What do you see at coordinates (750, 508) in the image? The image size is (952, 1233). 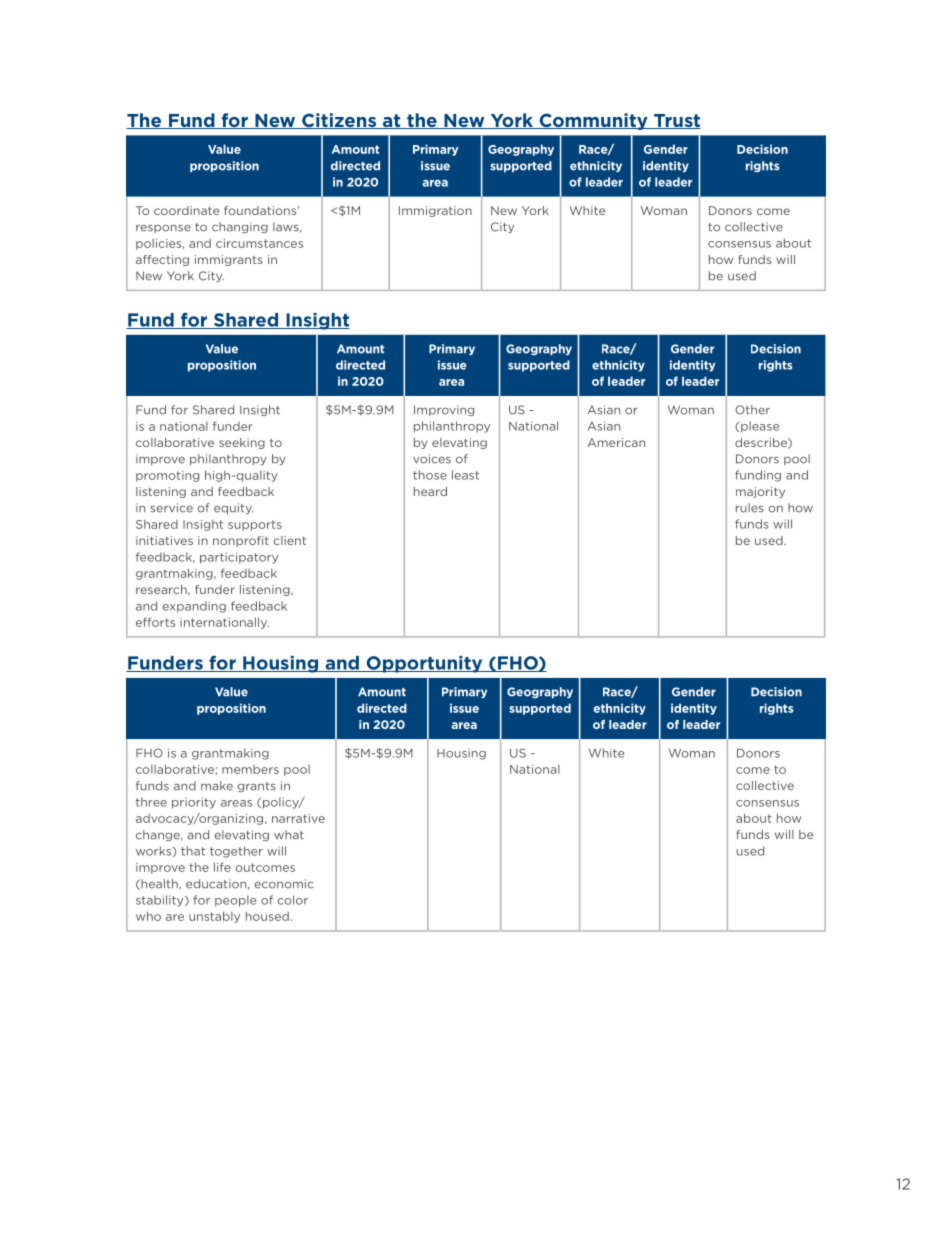 I see `rules` at bounding box center [750, 508].
